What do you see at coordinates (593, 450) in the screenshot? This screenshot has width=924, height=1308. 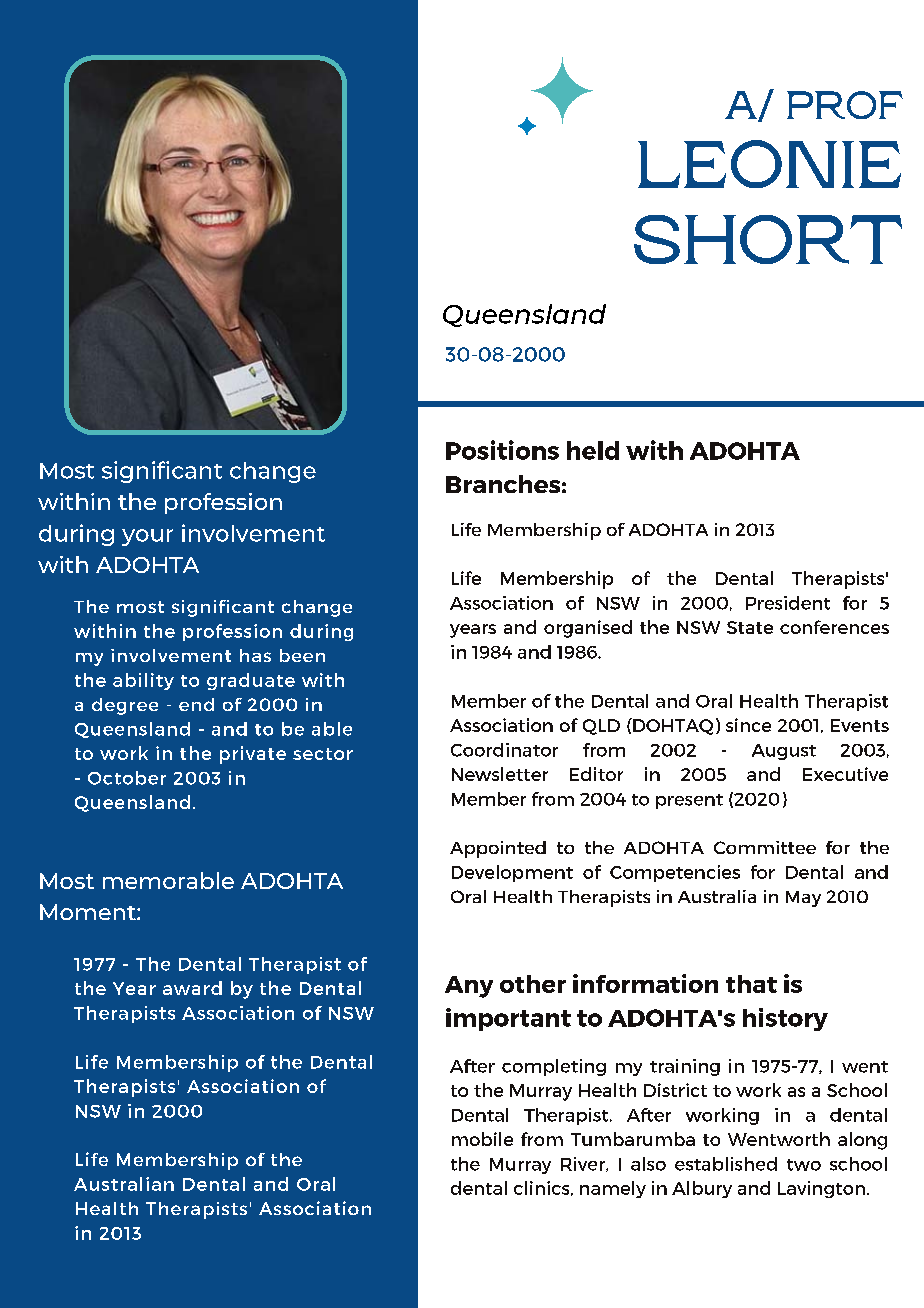 I see `held` at bounding box center [593, 450].
